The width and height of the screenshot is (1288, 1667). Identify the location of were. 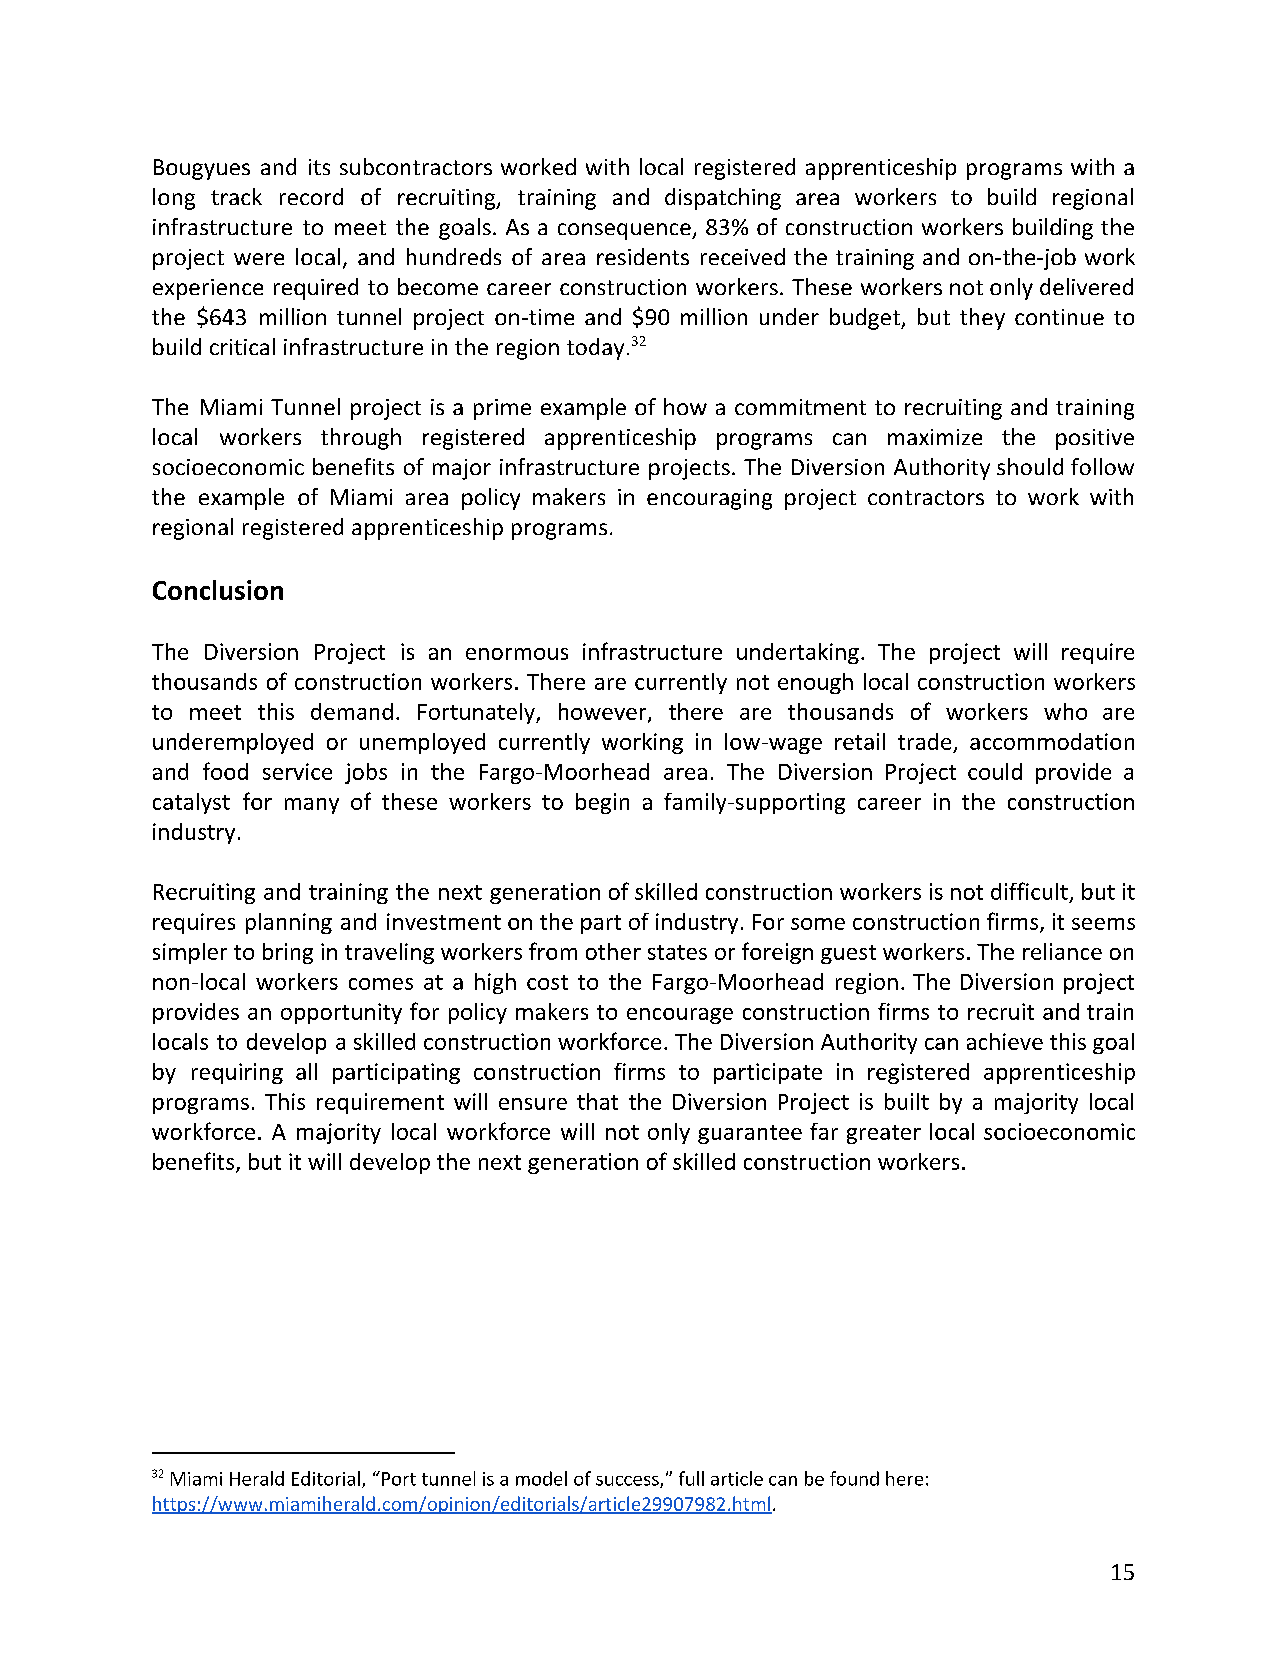
(259, 259).
